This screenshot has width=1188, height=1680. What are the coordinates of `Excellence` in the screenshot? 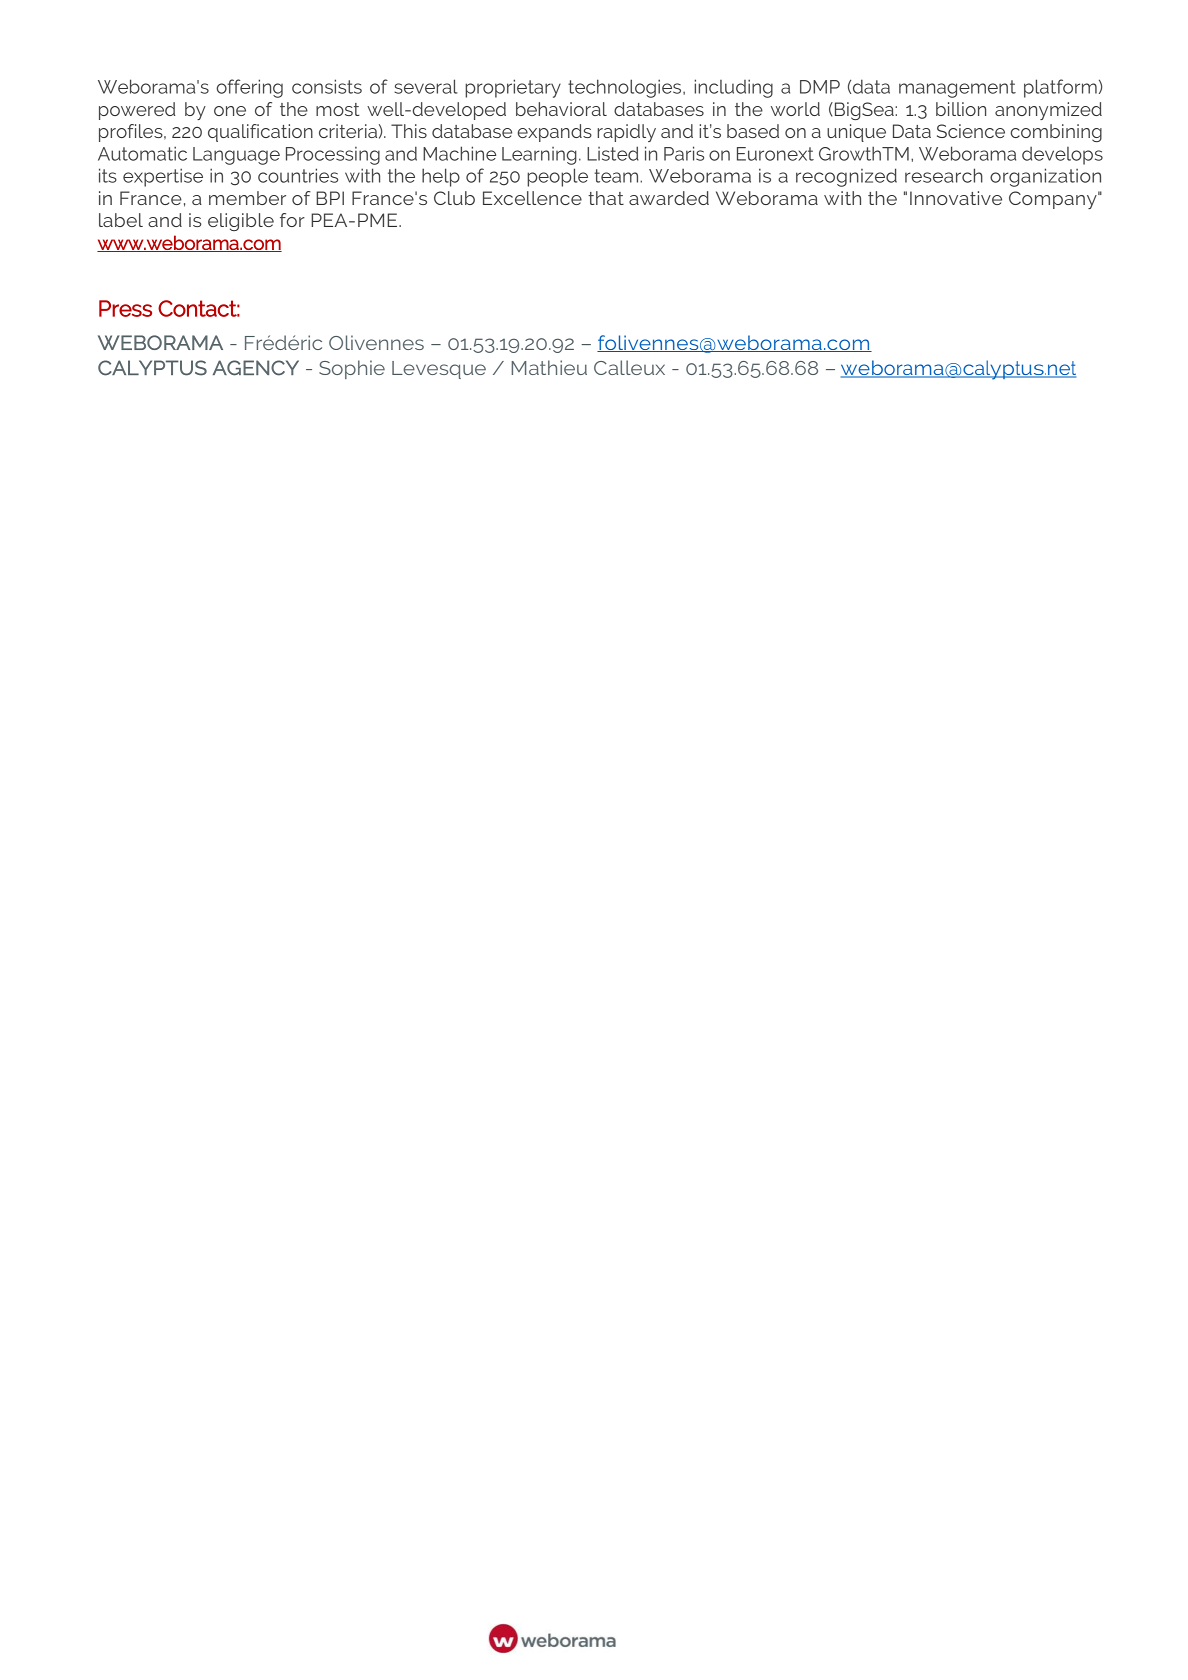 It's located at (532, 198).
